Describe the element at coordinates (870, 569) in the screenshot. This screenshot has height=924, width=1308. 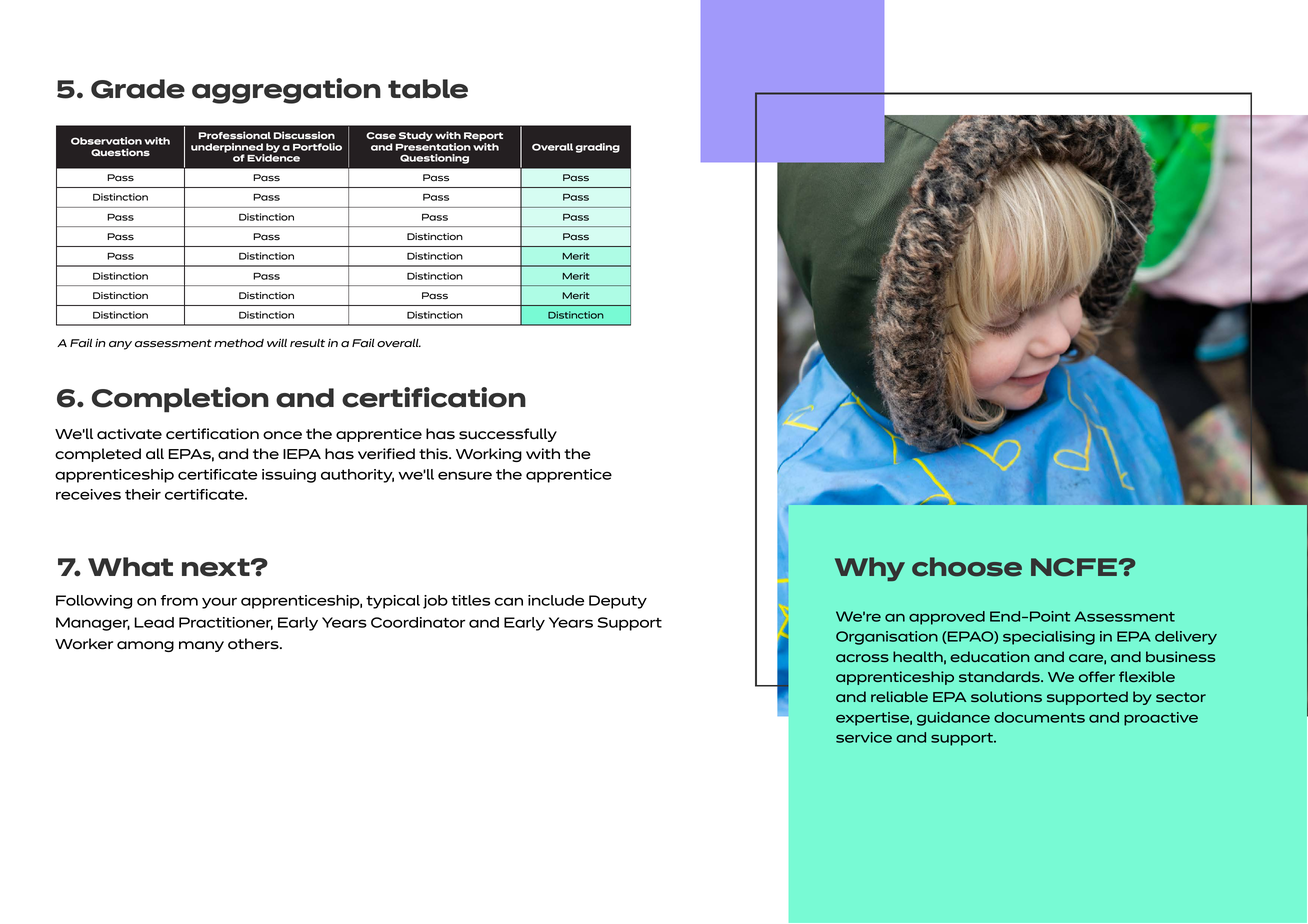
I see `Why` at that location.
